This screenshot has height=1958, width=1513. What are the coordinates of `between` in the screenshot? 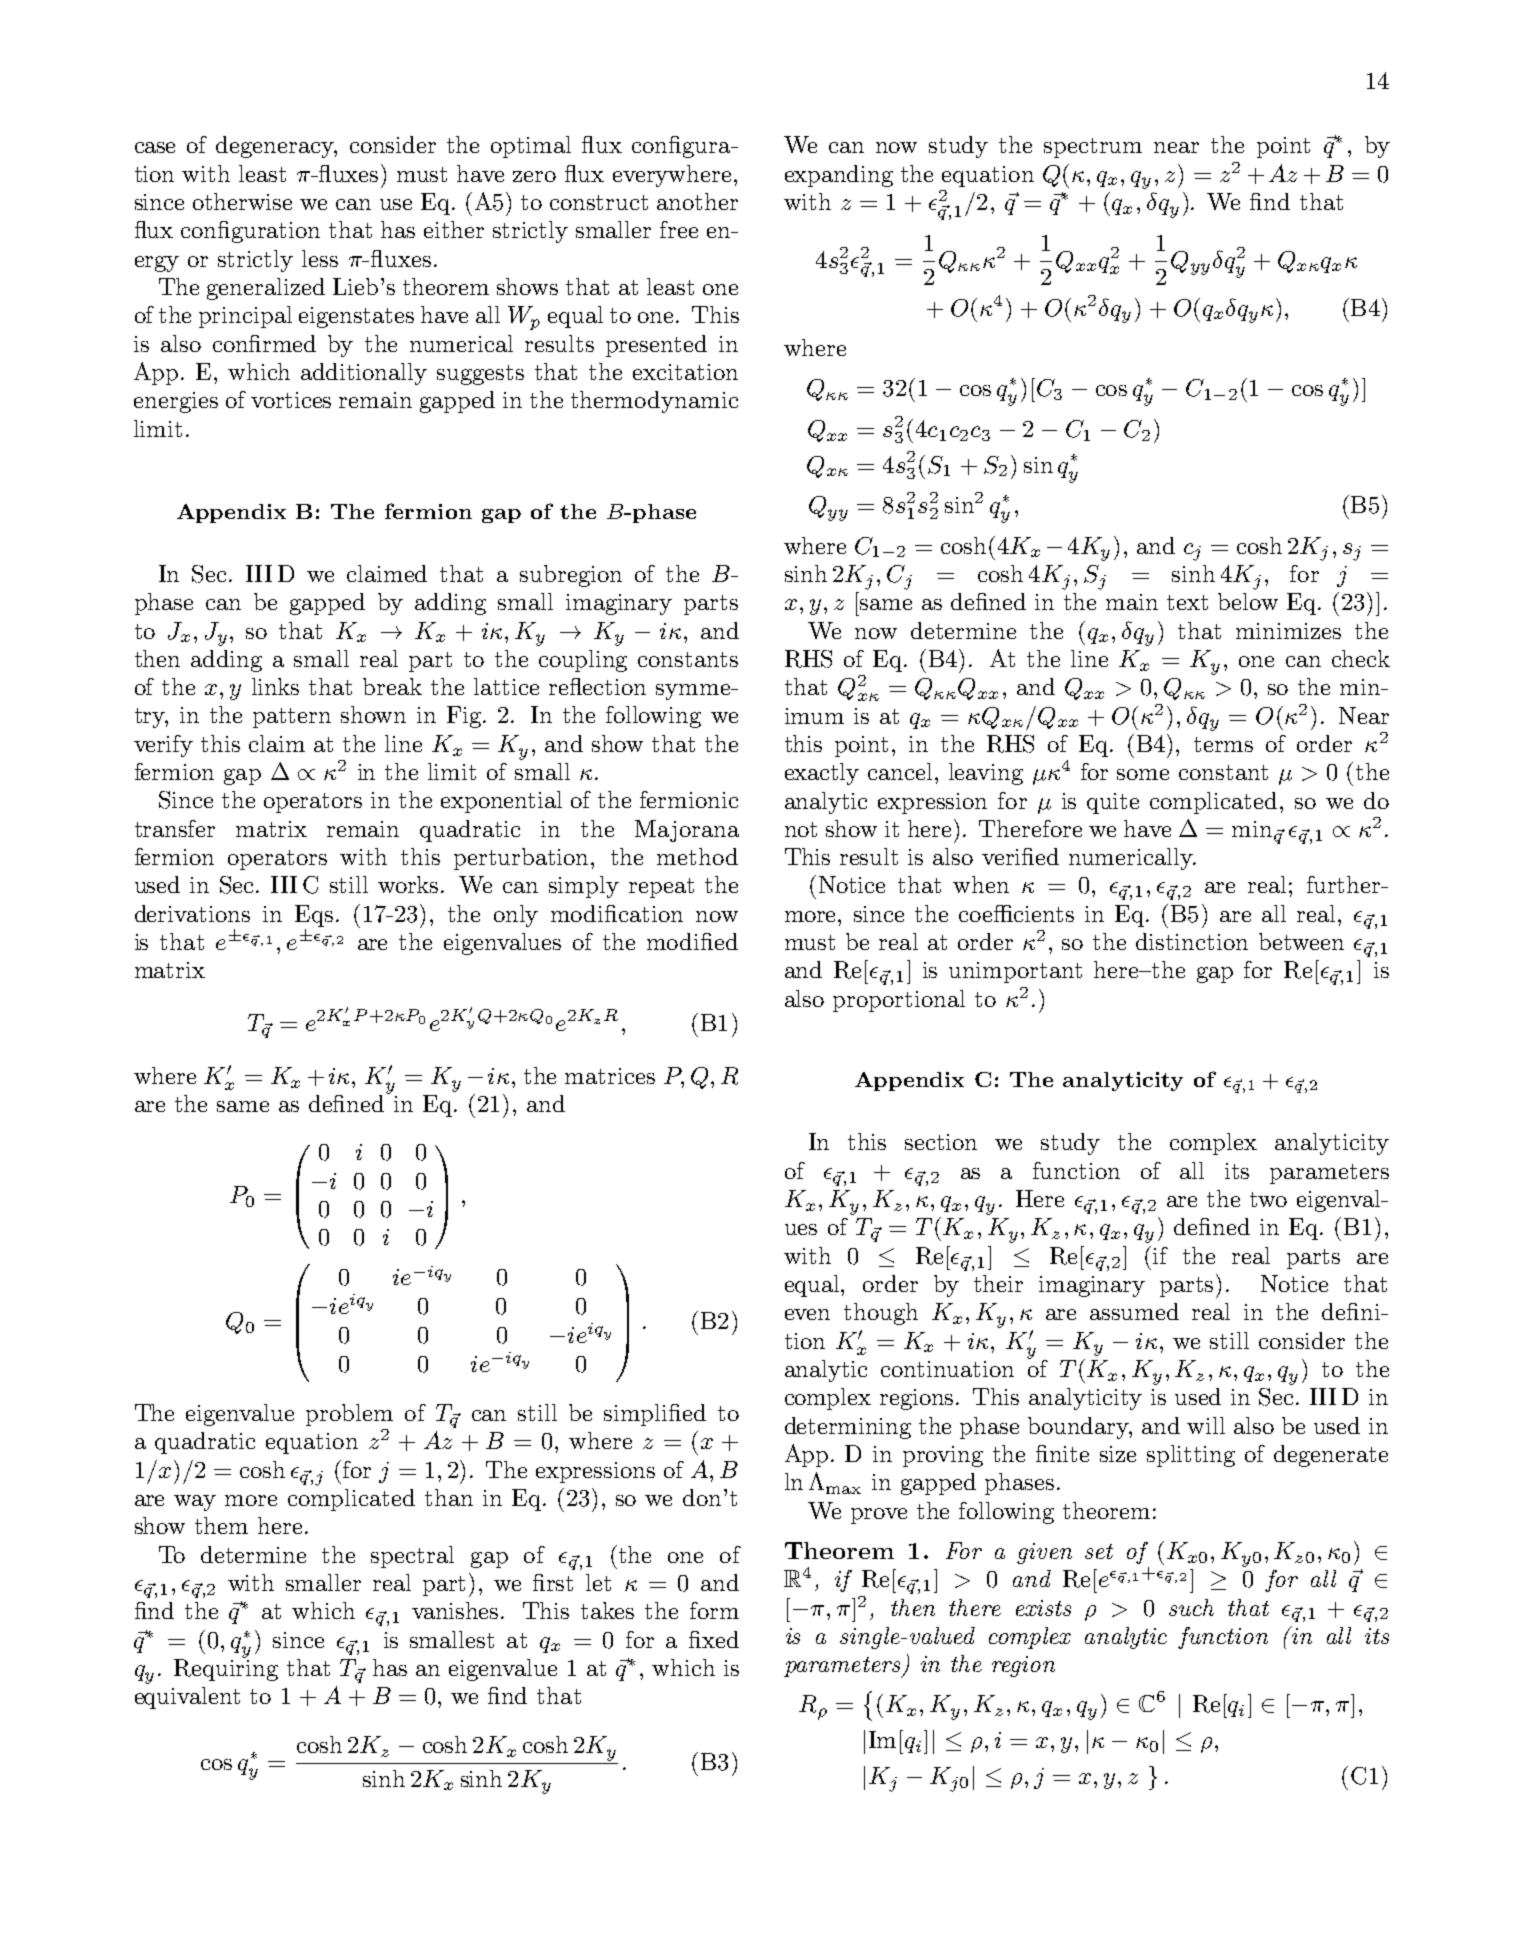 It's located at (1301, 941).
